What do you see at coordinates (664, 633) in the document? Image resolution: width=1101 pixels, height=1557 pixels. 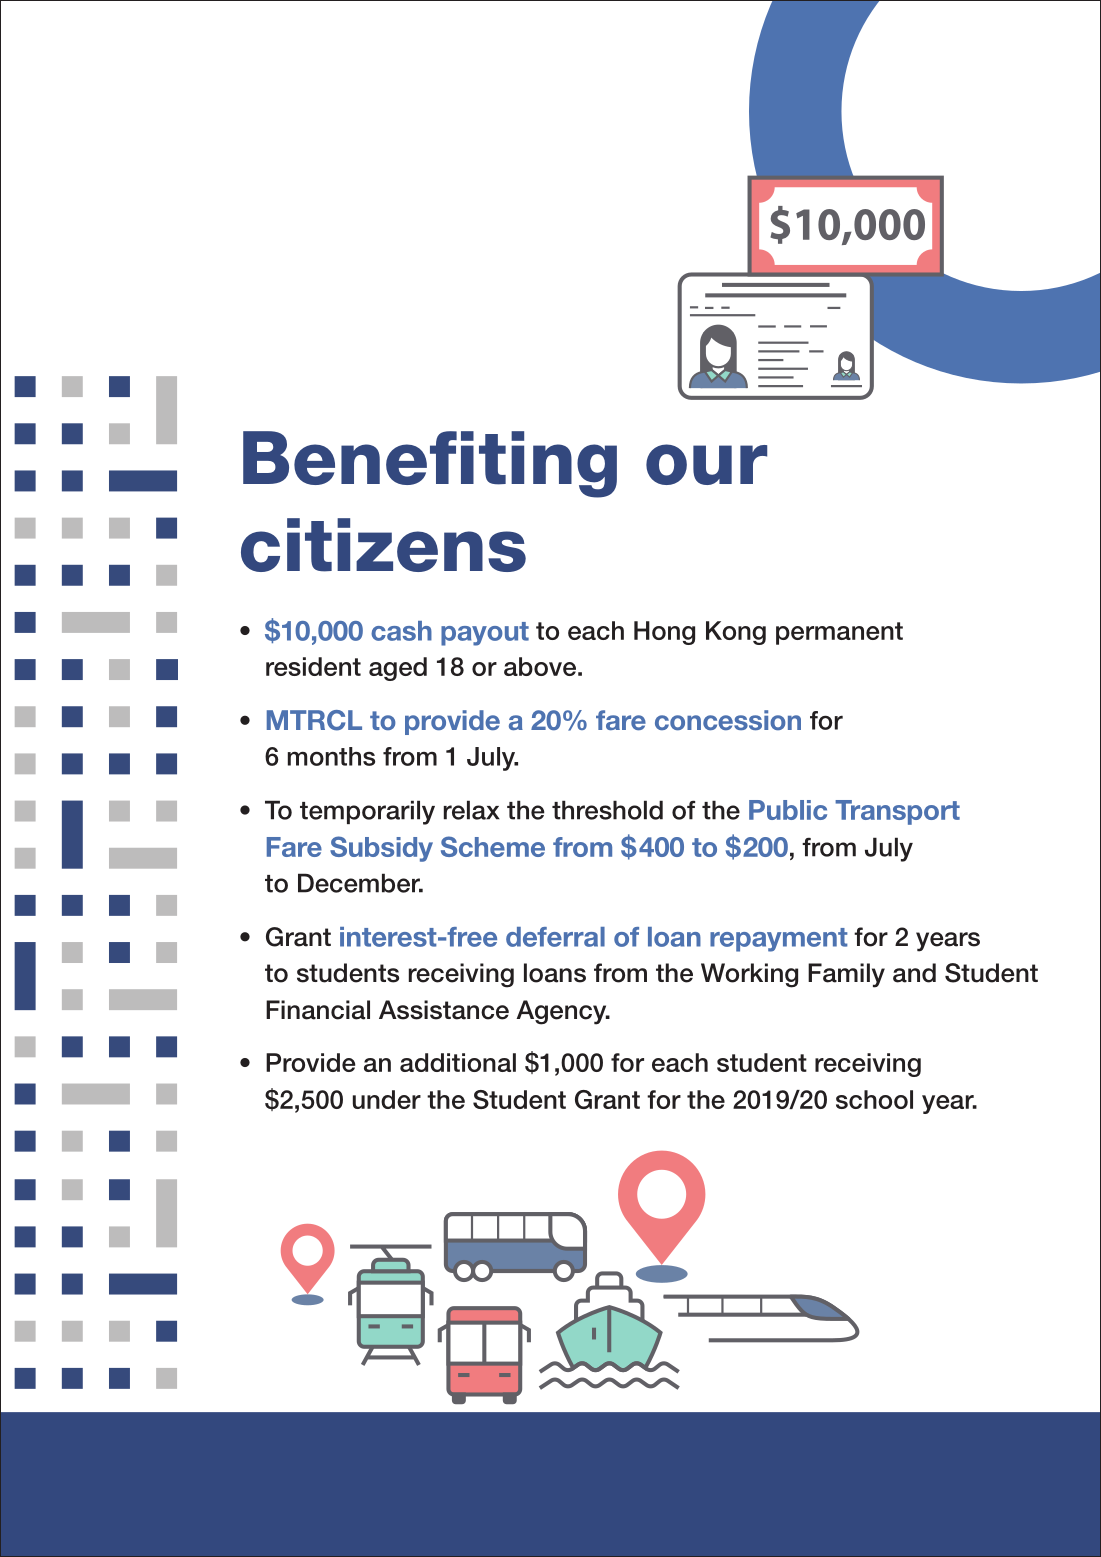 I see `Hong` at bounding box center [664, 633].
